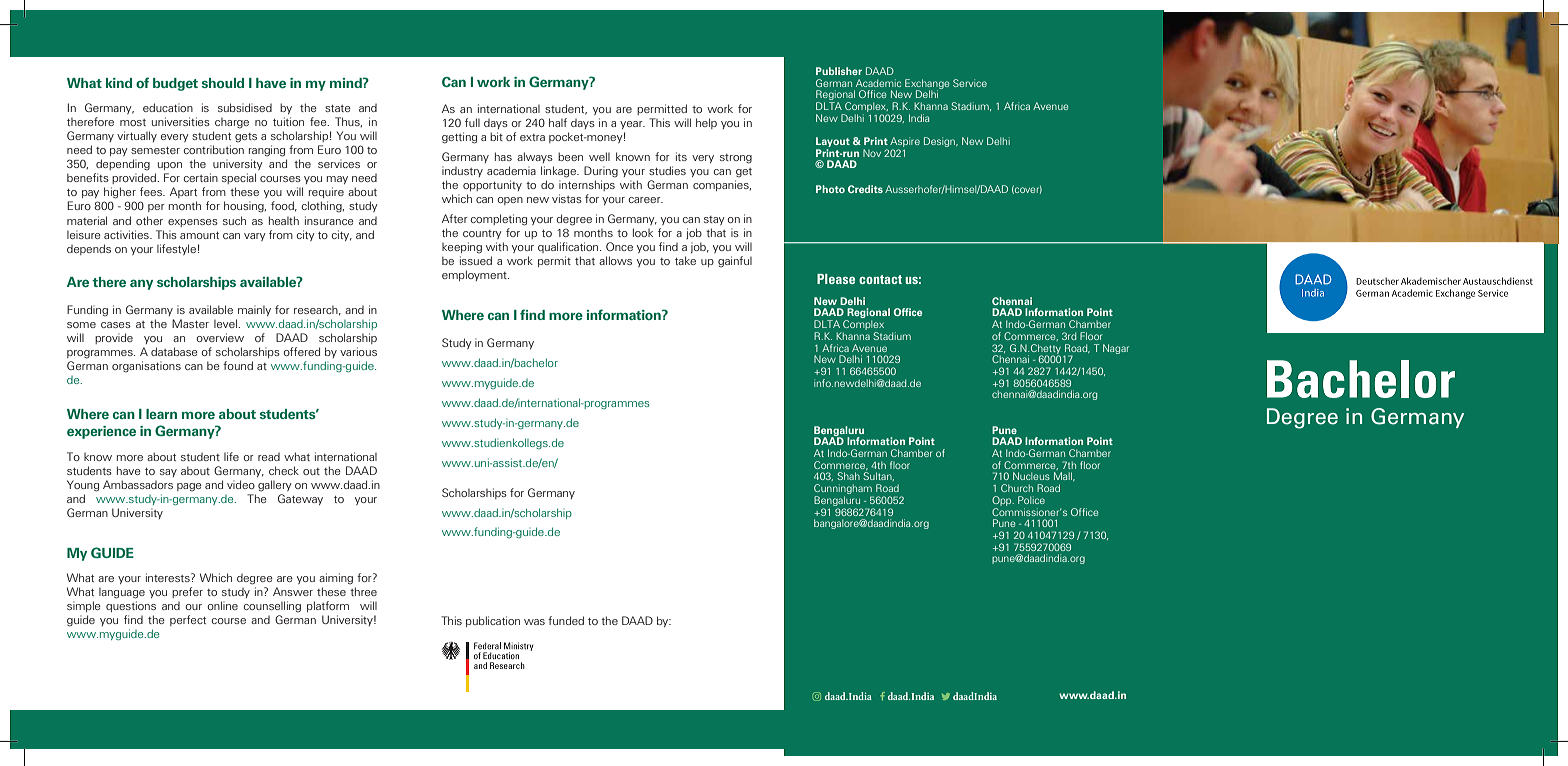 The height and width of the screenshot is (766, 1568). Describe the element at coordinates (880, 279) in the screenshot. I see `contact` at that location.
